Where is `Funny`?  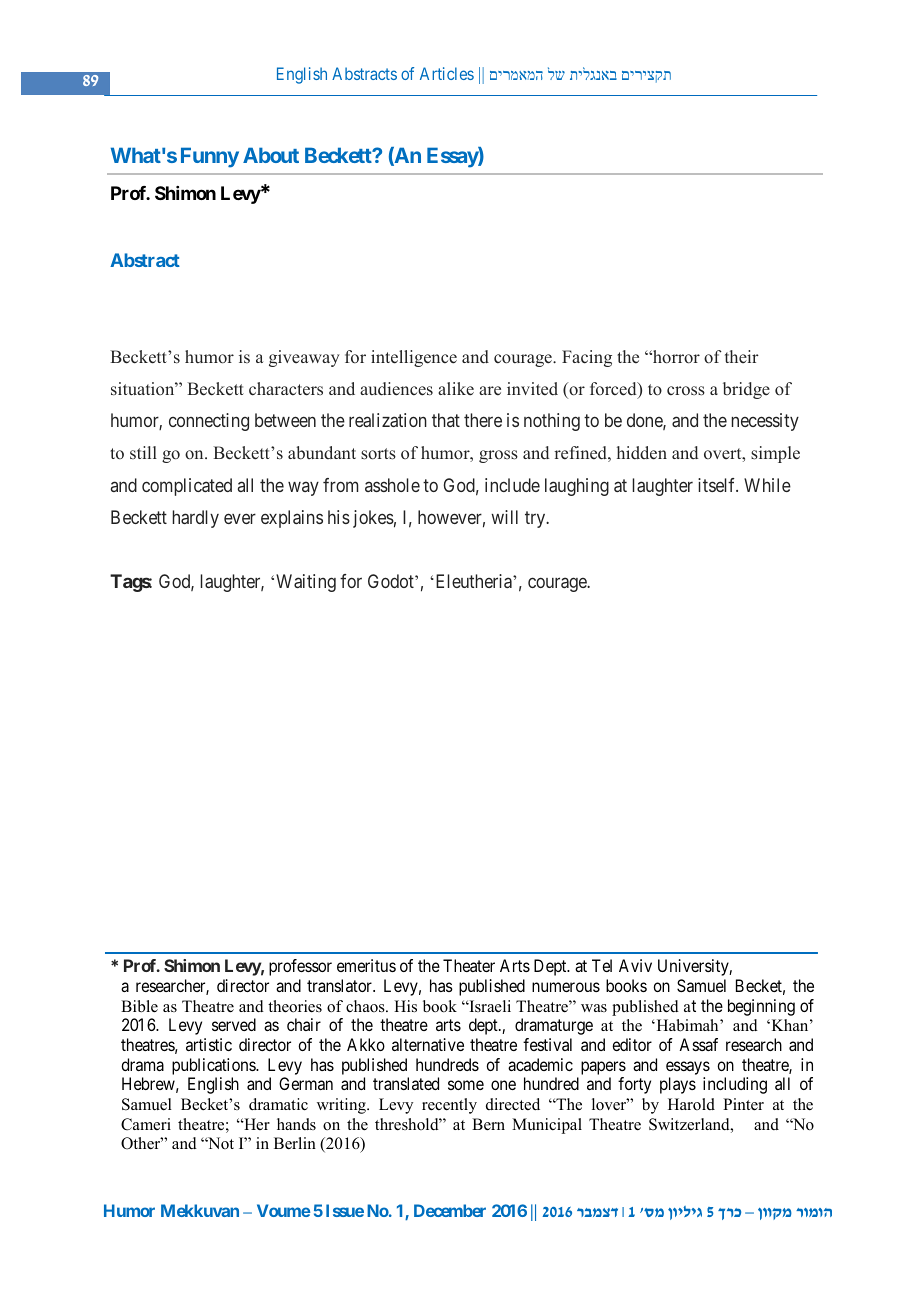 Funny is located at coordinates (210, 157).
